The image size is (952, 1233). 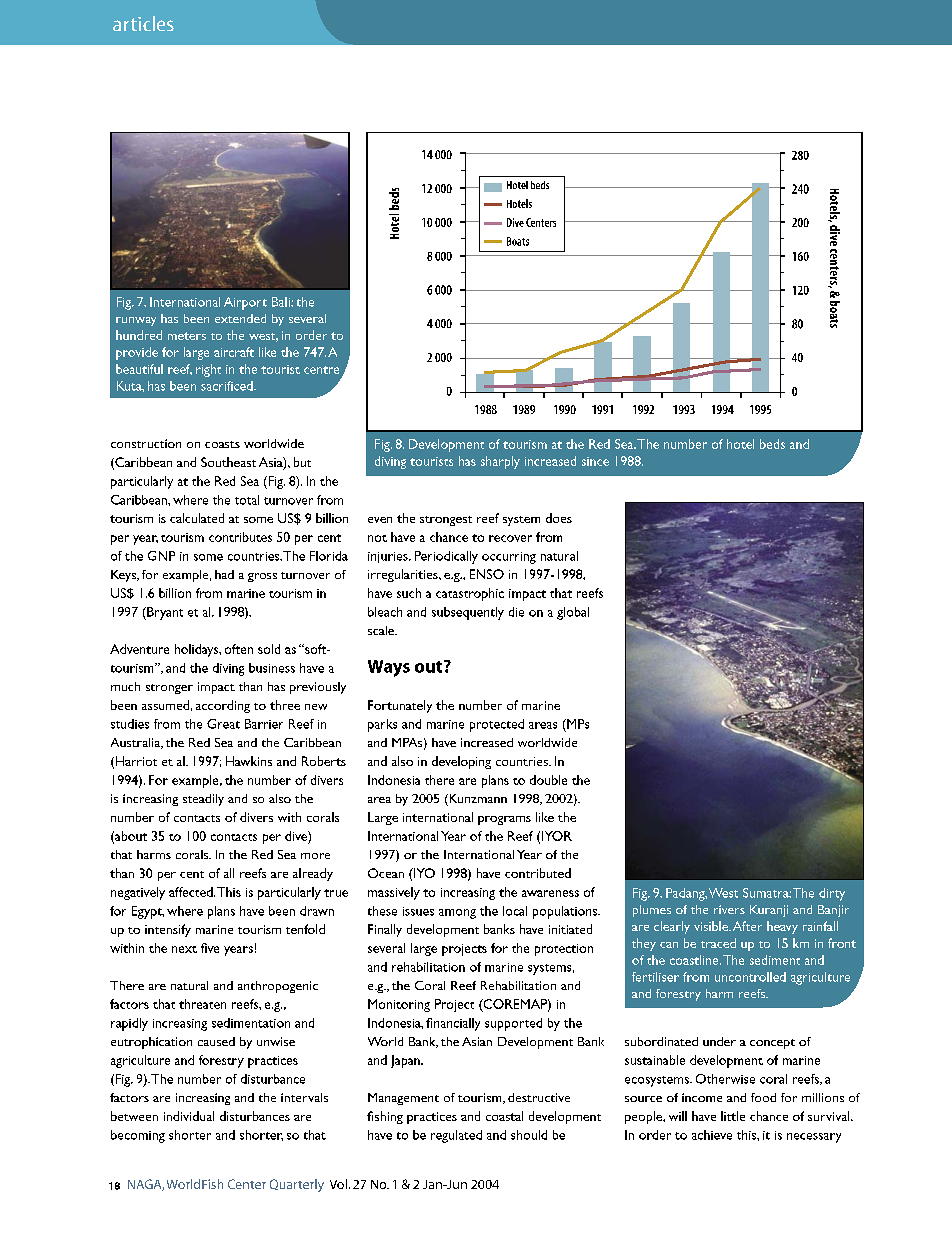 What do you see at coordinates (456, 1136) in the screenshot?
I see `regulated` at bounding box center [456, 1136].
